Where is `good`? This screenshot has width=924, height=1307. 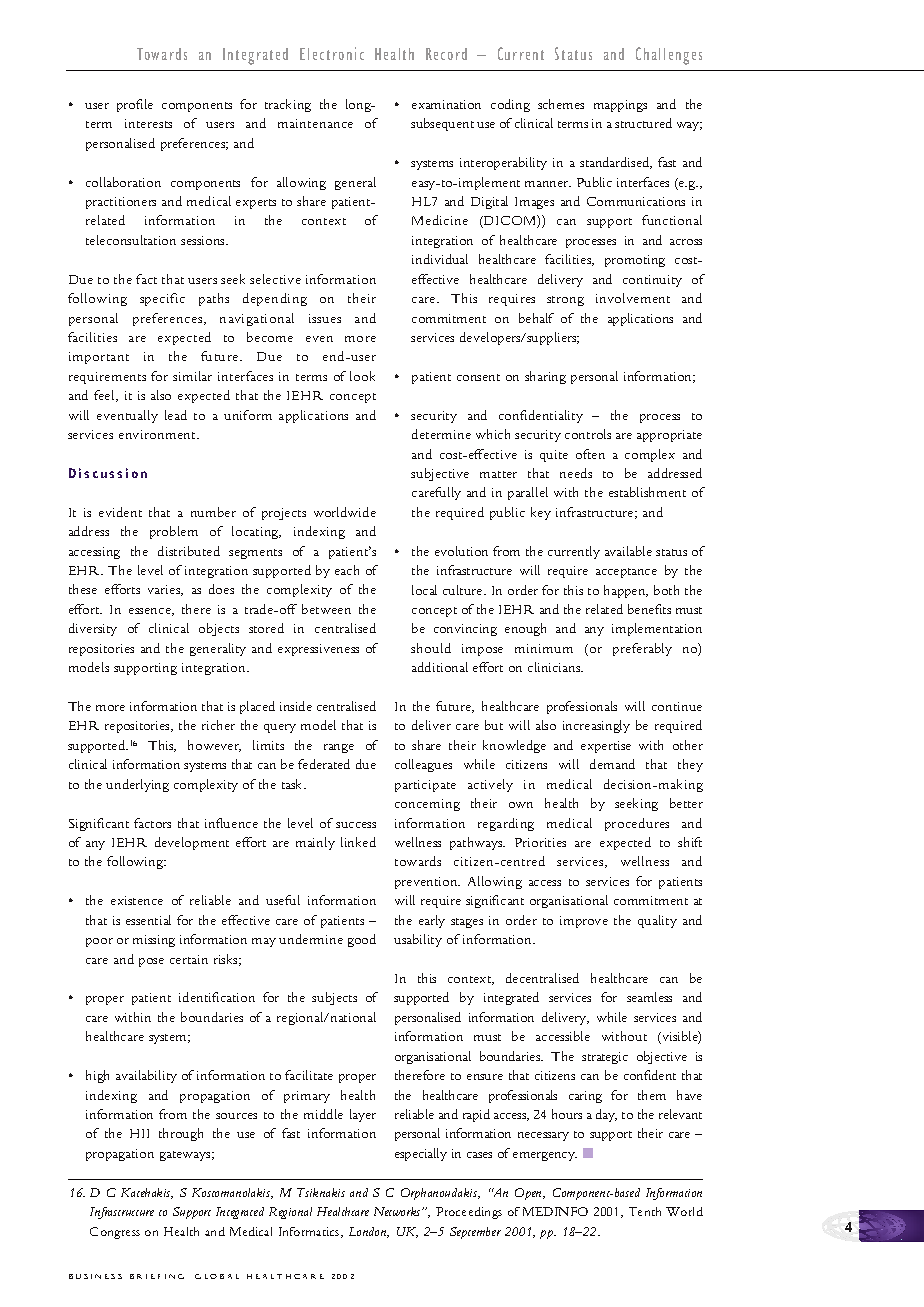
good is located at coordinates (362, 940).
